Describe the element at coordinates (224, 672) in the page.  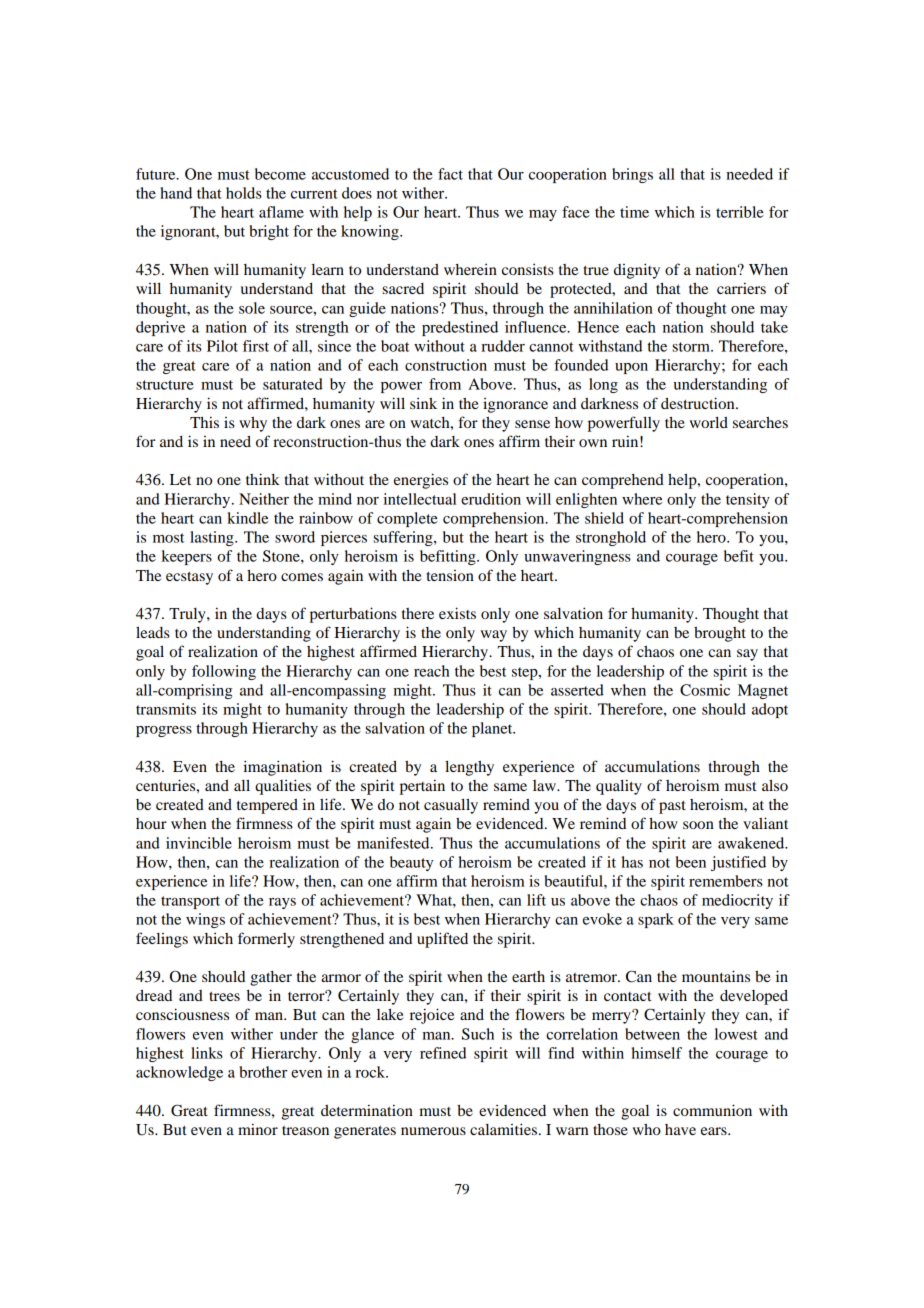
I see `following` at that location.
